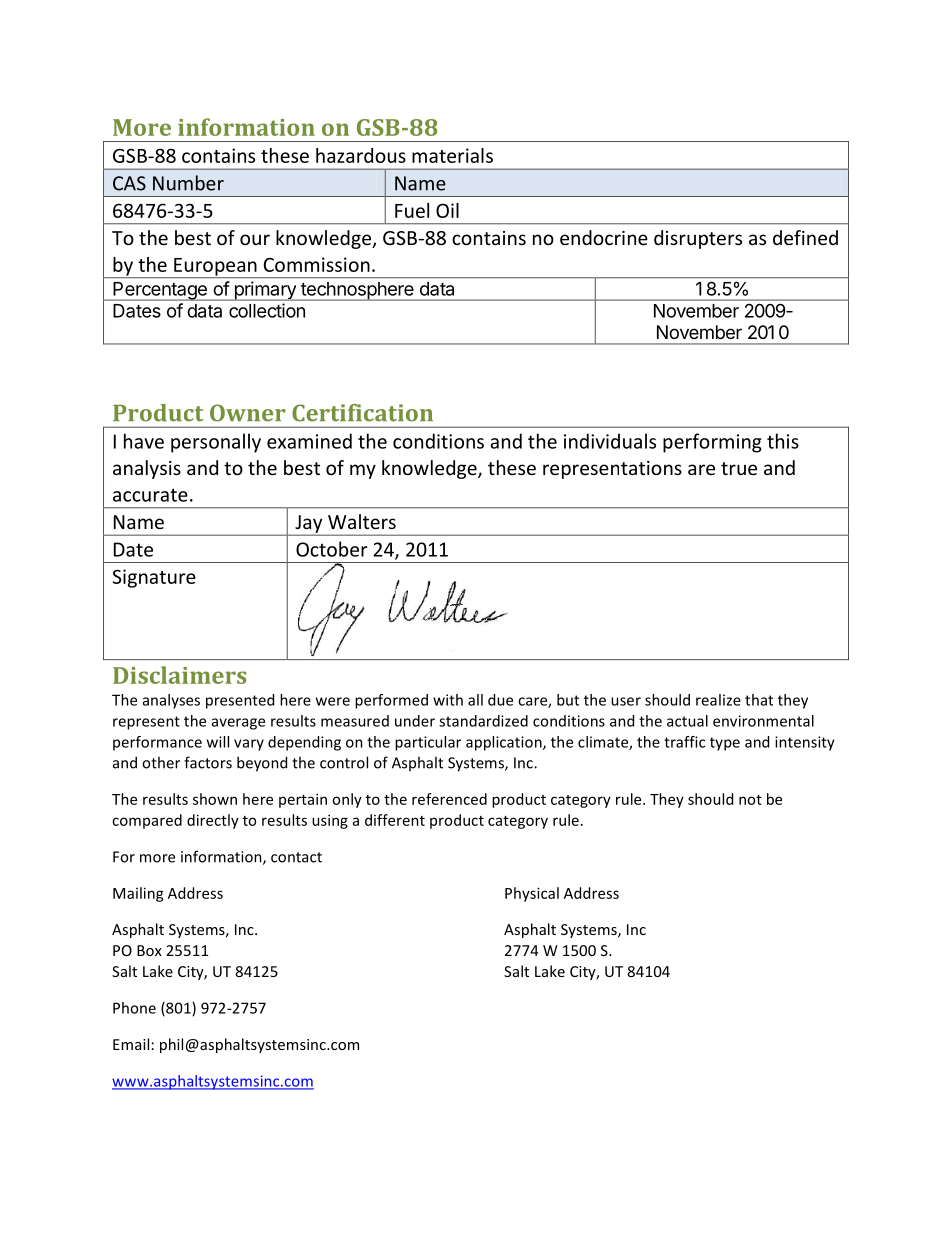  I want to click on Signature, so click(154, 578).
